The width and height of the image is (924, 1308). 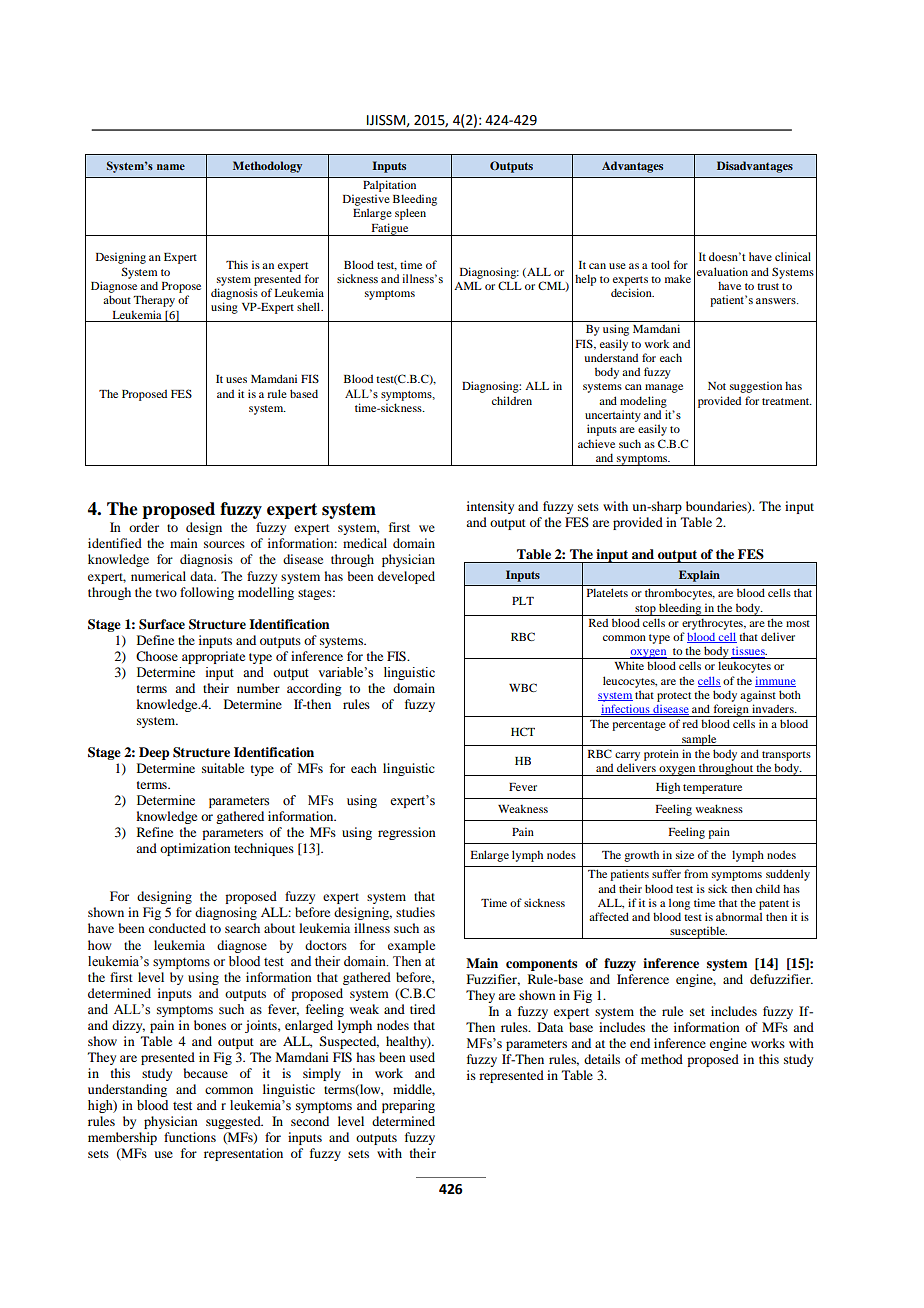 I want to click on name, so click(x=171, y=167).
